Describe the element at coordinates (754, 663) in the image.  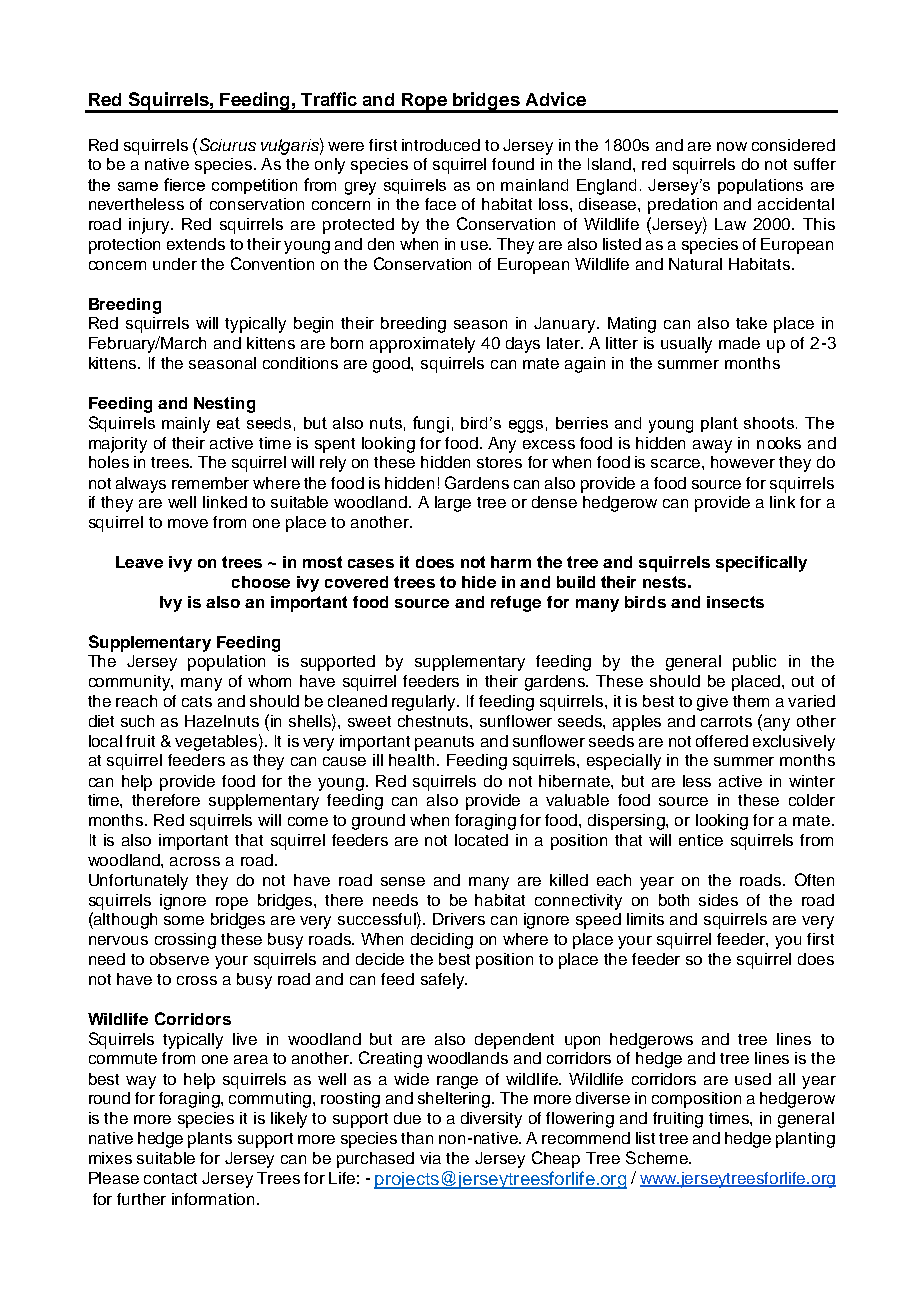
I see `public` at that location.
